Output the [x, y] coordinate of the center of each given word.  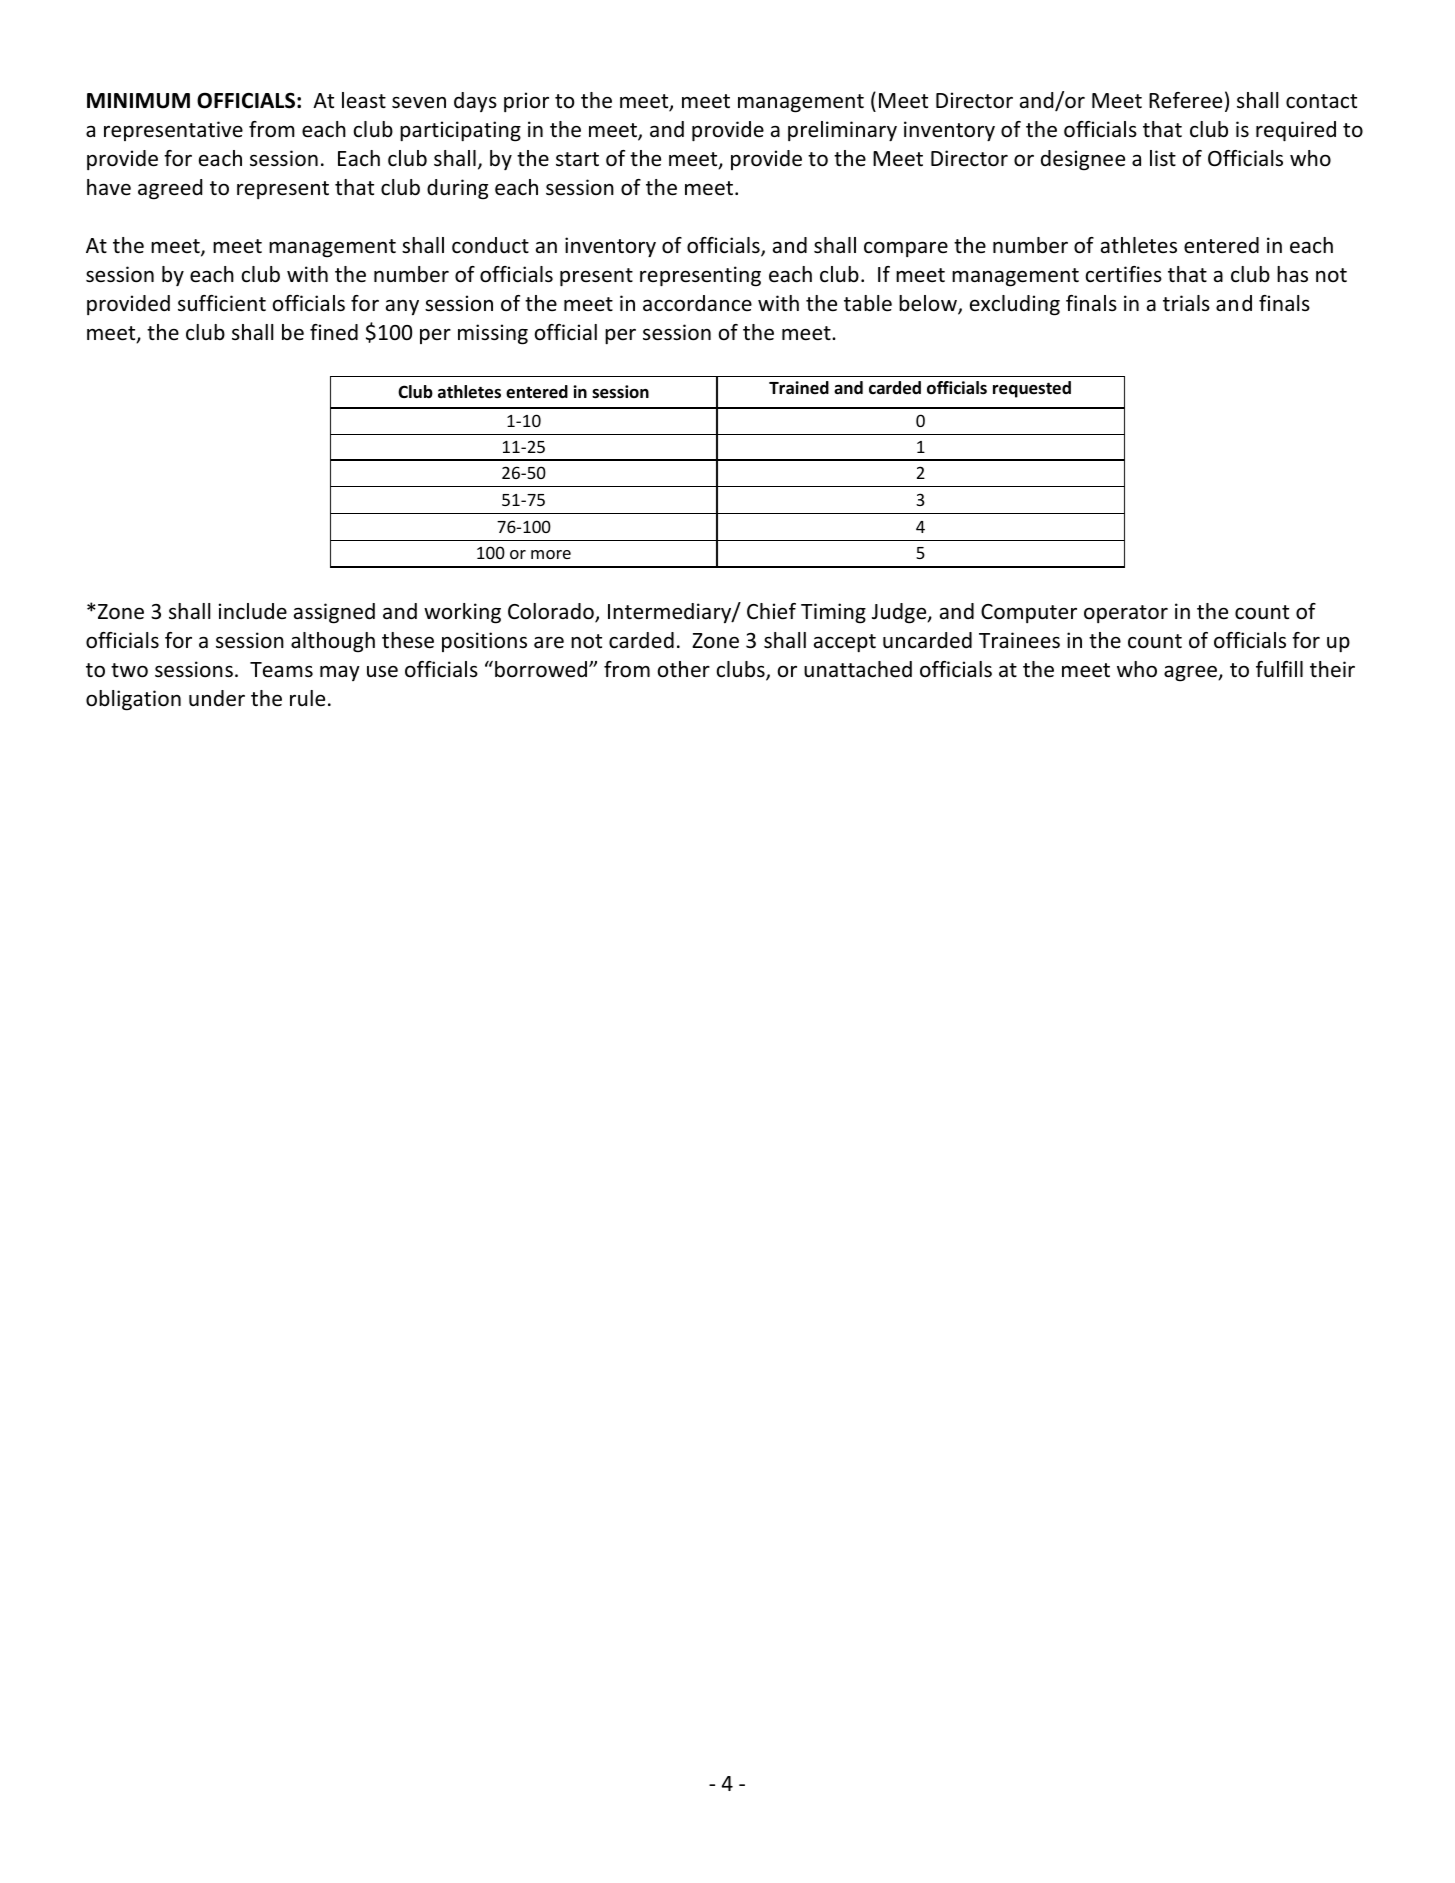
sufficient [222, 303]
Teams [281, 670]
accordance [697, 303]
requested [1032, 389]
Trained [799, 388]
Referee [1185, 100]
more [551, 554]
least [364, 100]
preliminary [842, 131]
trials [1186, 303]
